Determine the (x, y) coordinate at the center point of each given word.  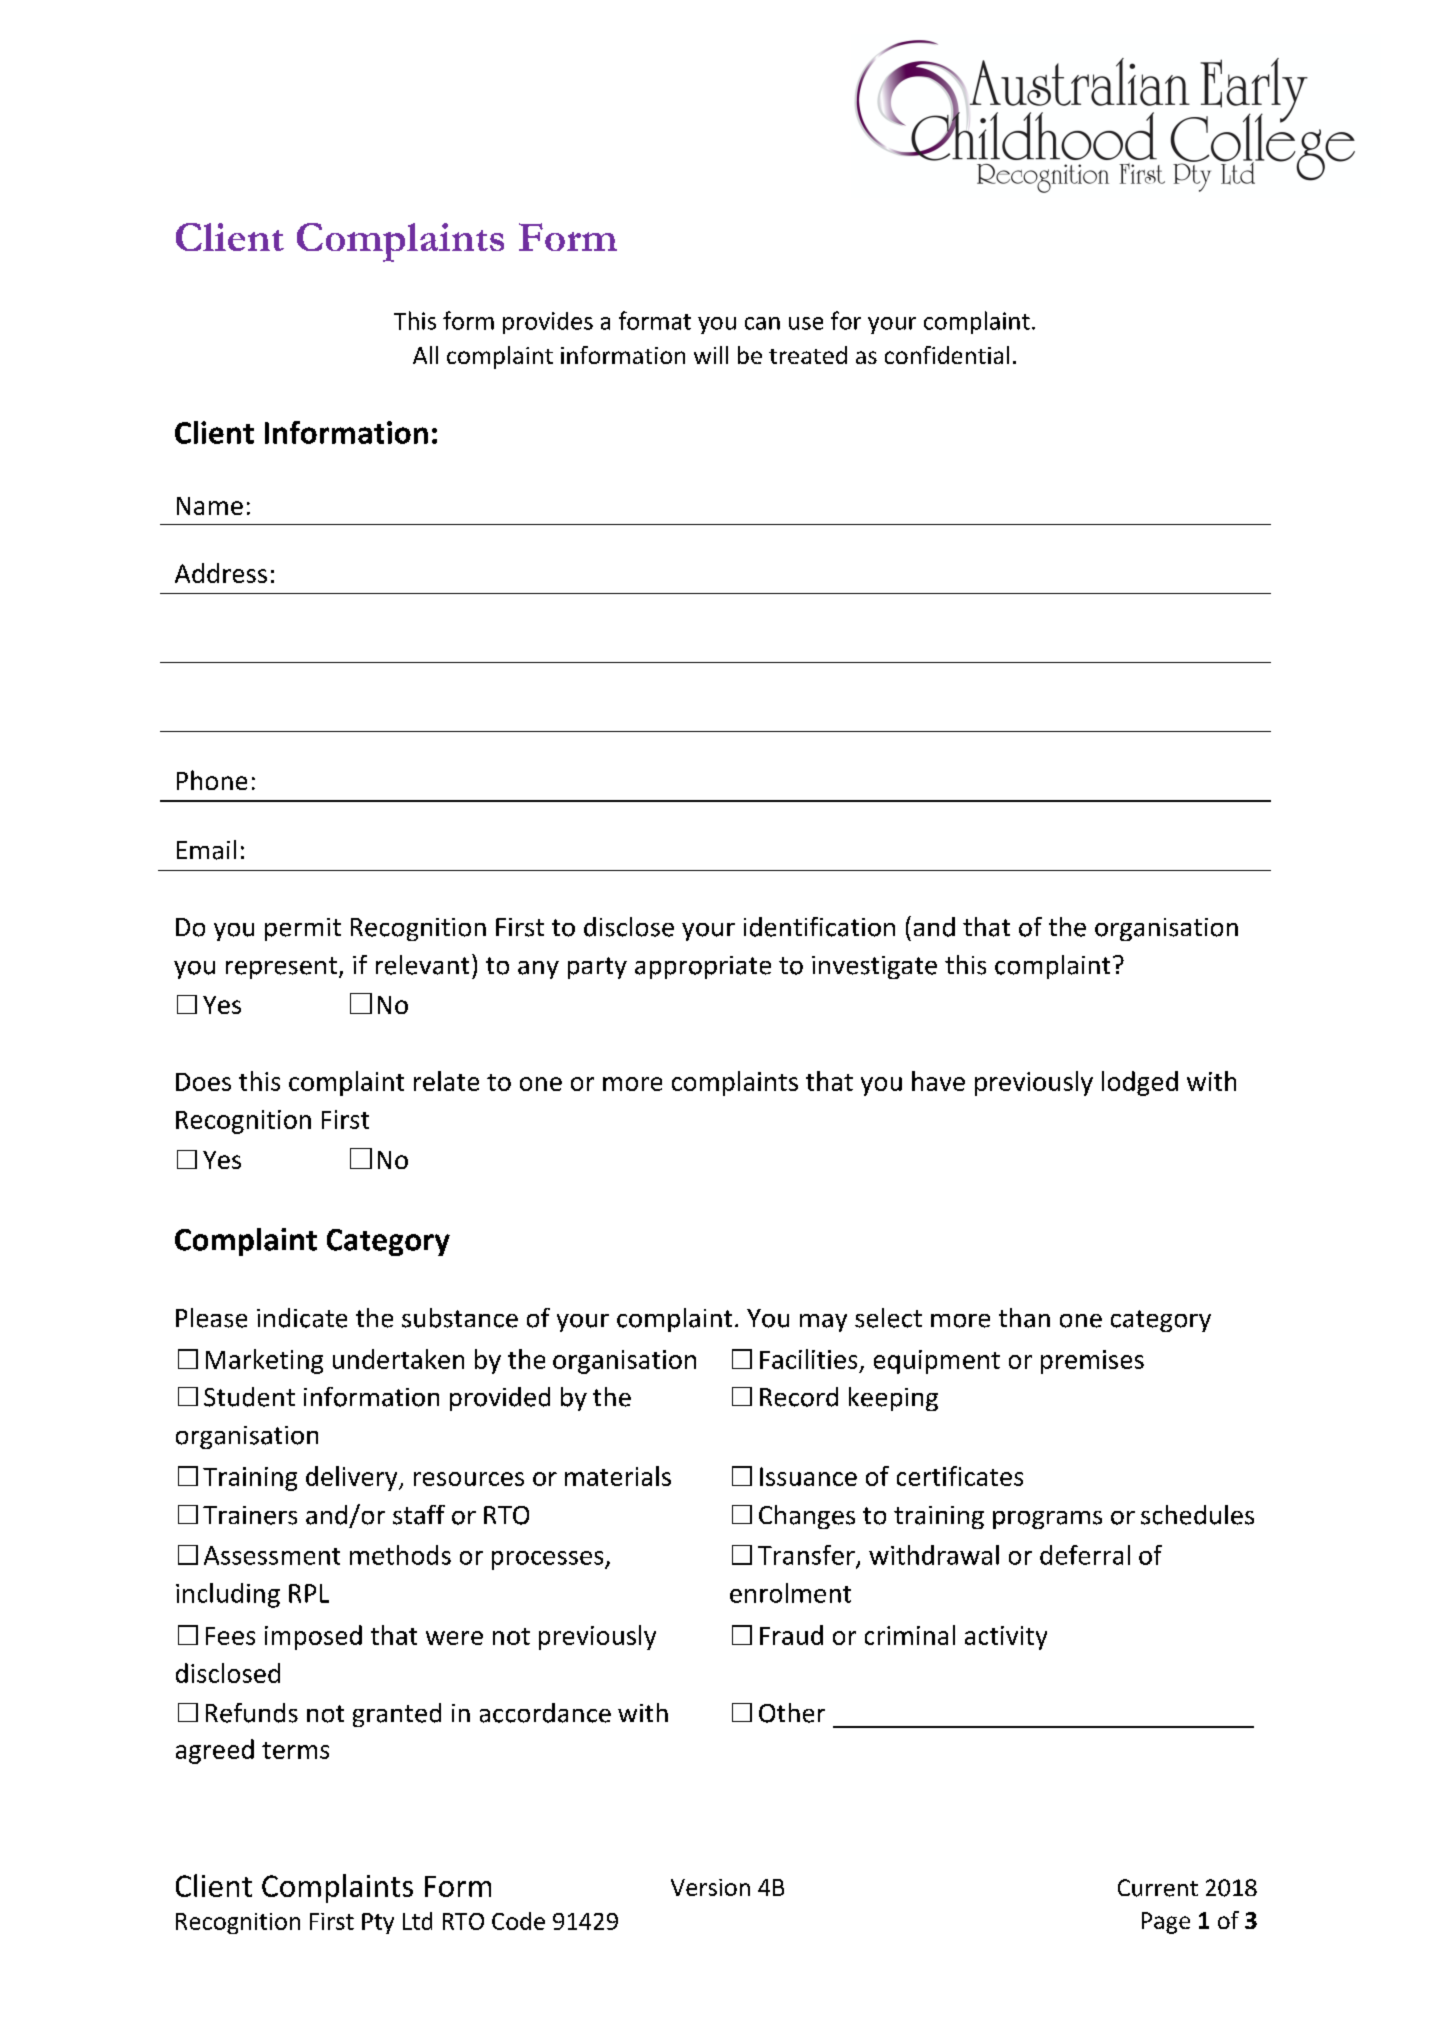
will (711, 355)
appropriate (703, 967)
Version (710, 1887)
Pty (378, 1923)
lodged (1140, 1083)
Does (203, 1082)
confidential (947, 355)
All (425, 355)
